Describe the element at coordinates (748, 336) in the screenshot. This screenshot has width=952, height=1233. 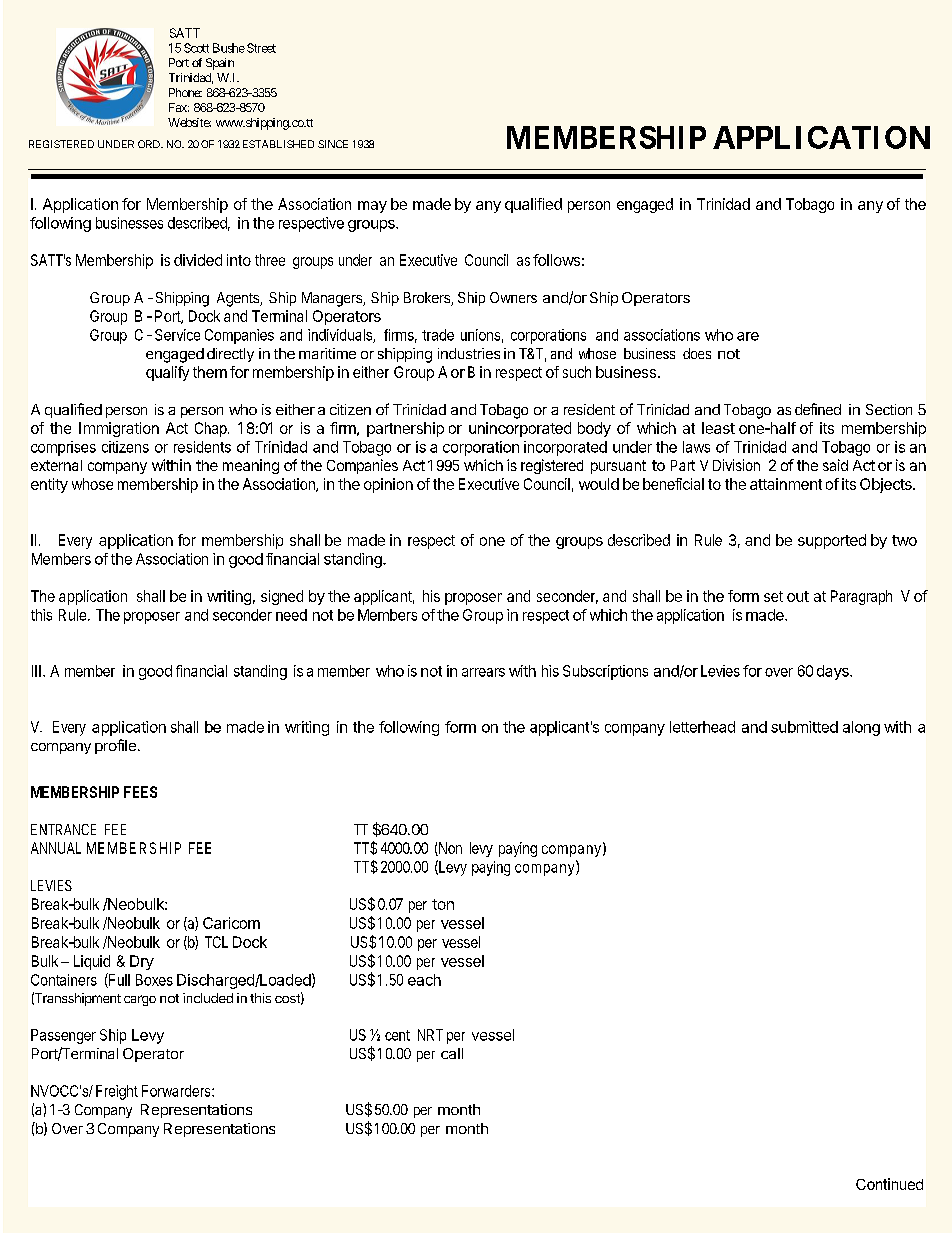
I see `are` at that location.
